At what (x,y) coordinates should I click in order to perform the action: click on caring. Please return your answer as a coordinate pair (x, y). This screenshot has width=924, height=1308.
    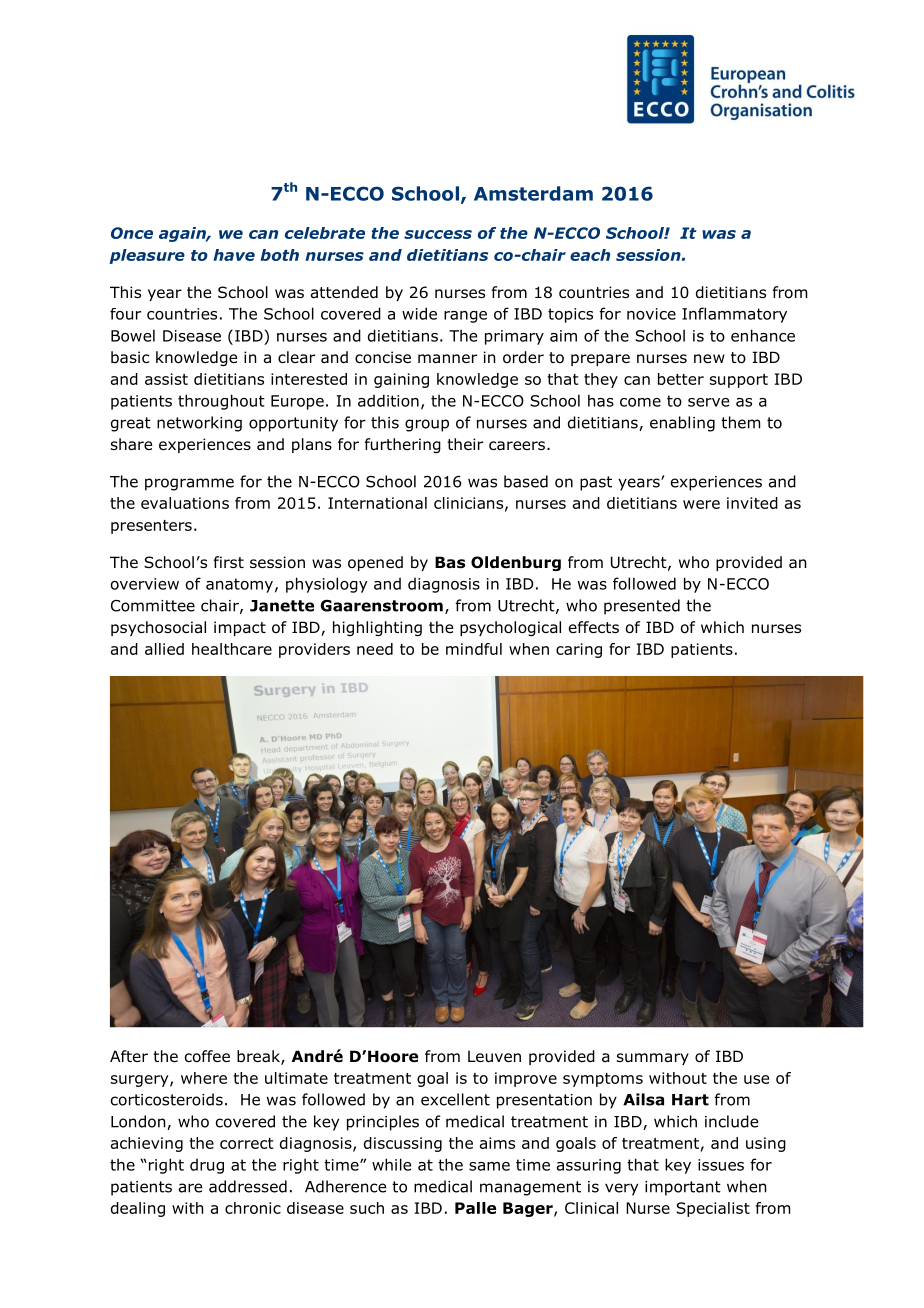
    Looking at the image, I should click on (579, 650).
